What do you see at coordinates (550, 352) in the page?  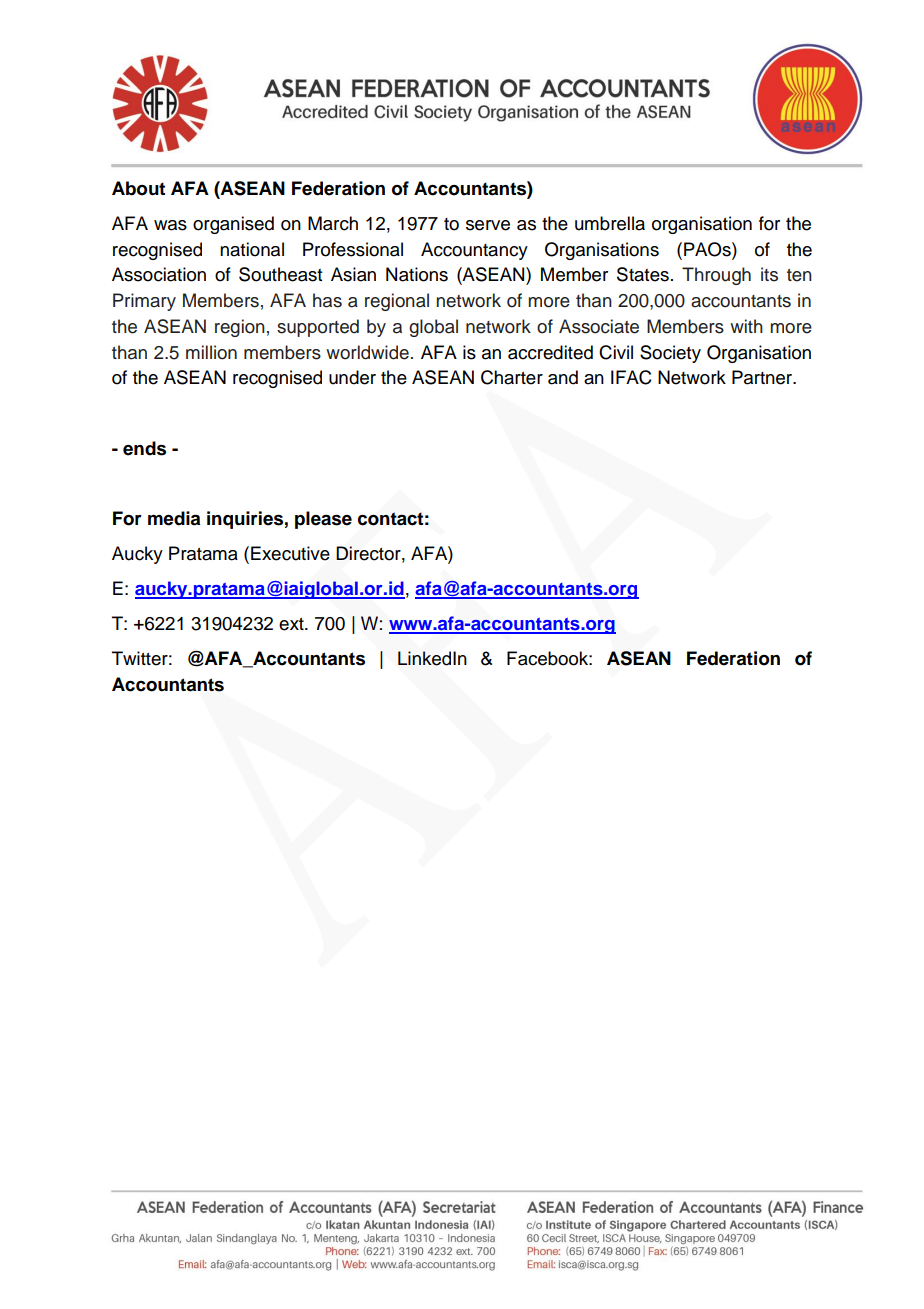 I see `accredited` at bounding box center [550, 352].
